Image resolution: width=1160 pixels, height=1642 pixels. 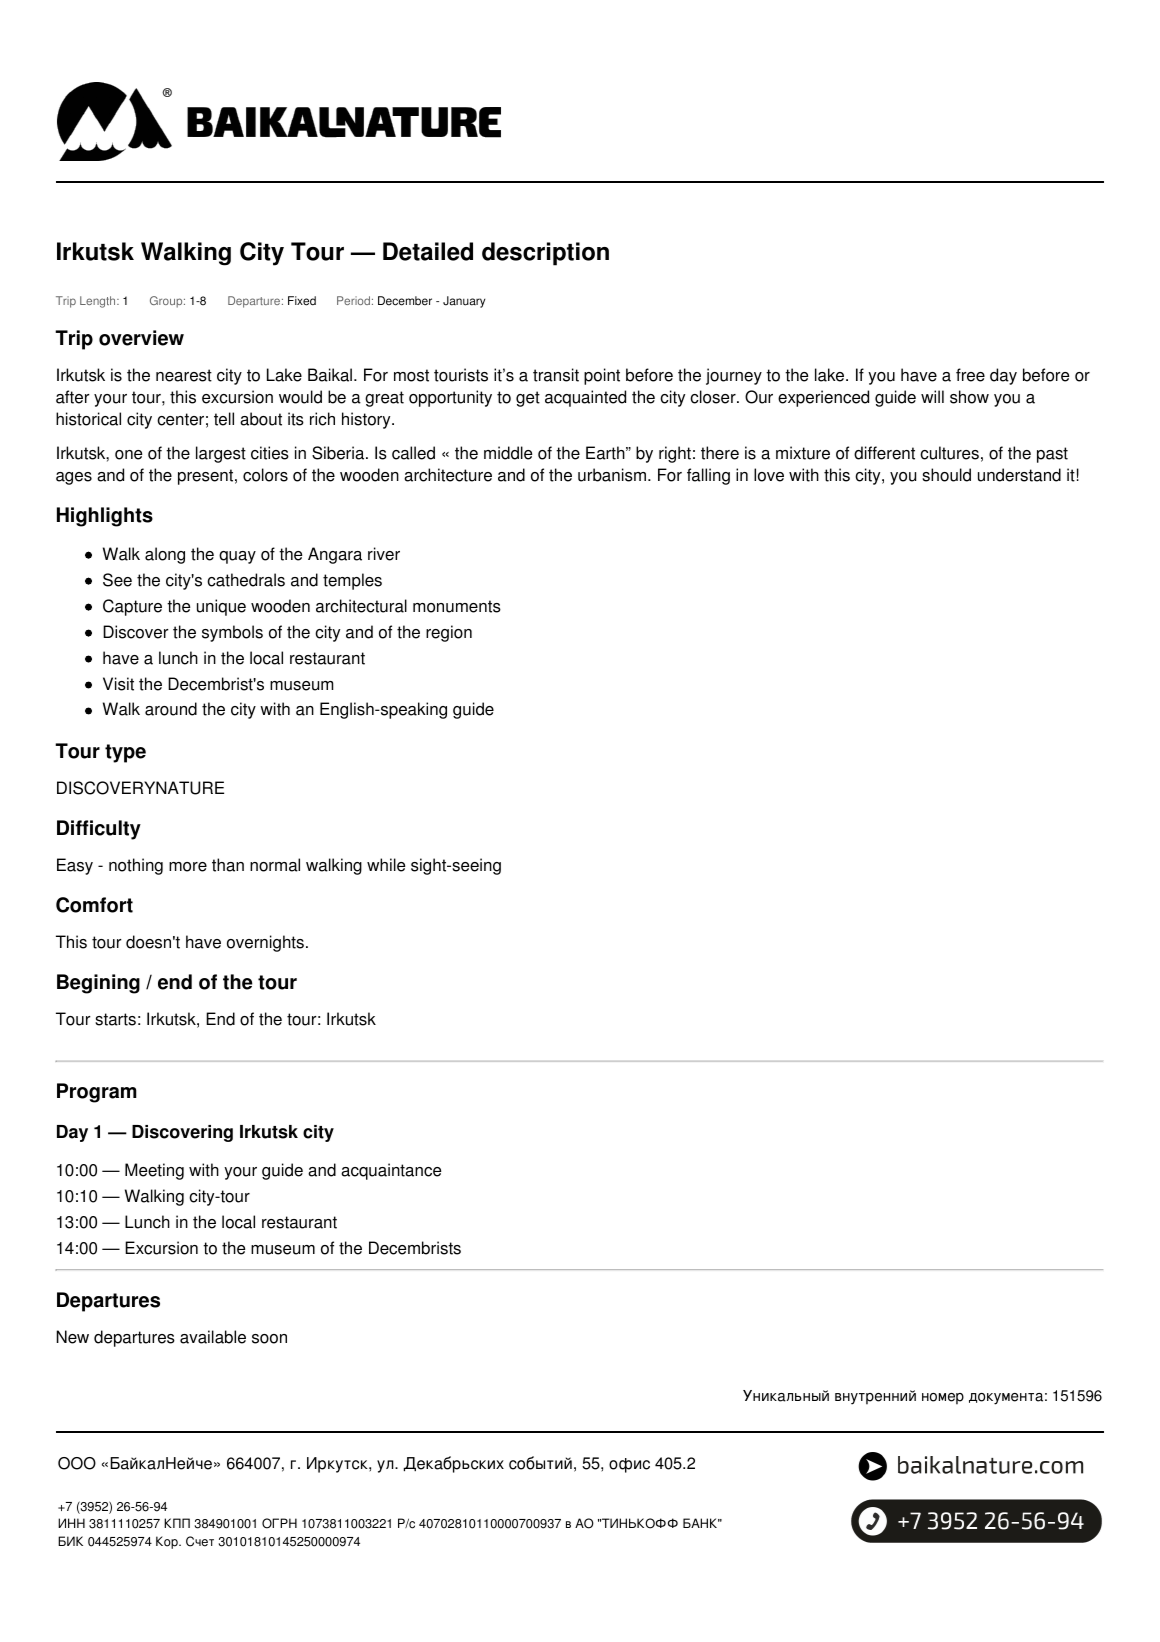 I want to click on description, so click(x=545, y=254).
